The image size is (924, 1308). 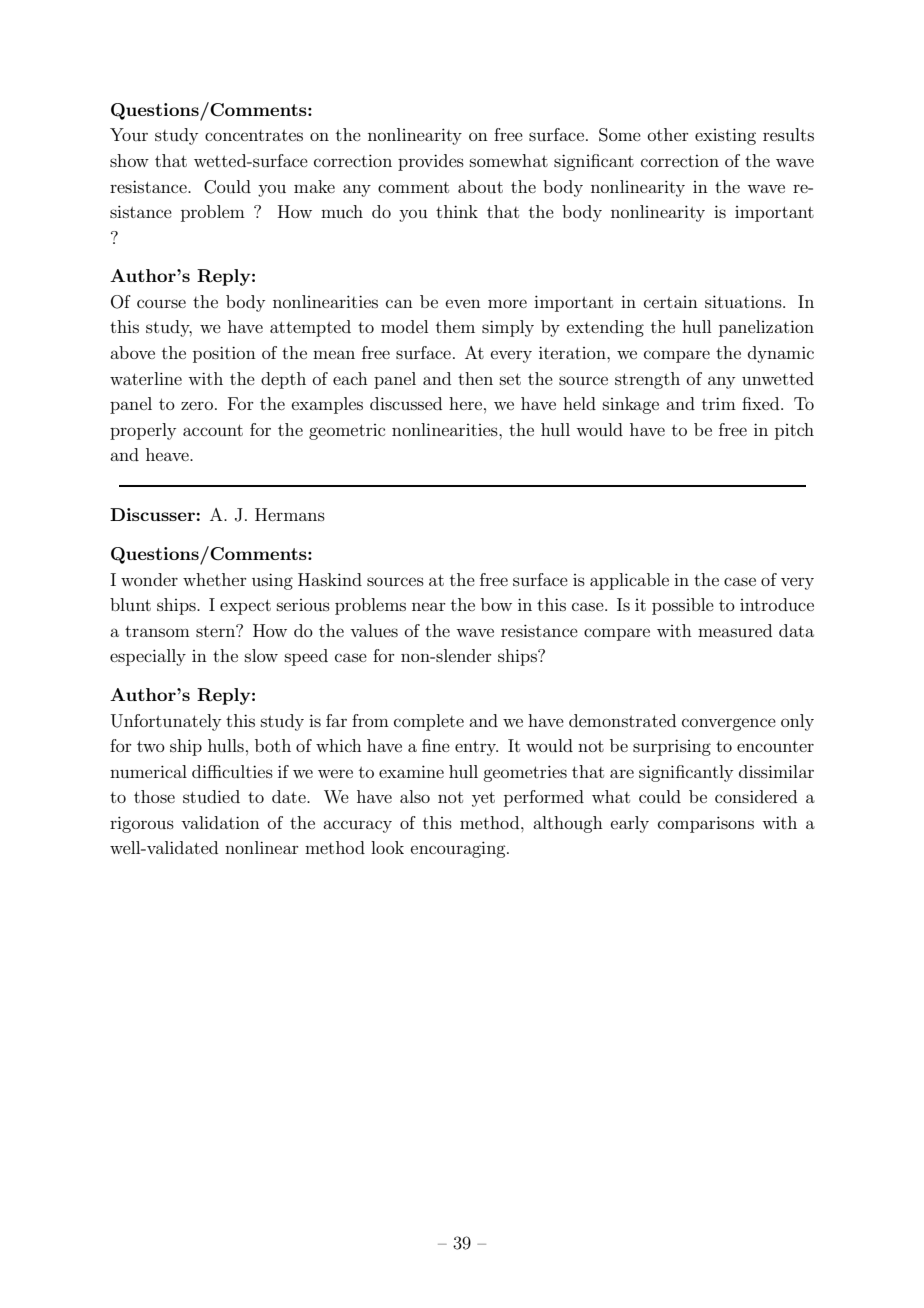 I want to click on them, so click(x=455, y=326).
